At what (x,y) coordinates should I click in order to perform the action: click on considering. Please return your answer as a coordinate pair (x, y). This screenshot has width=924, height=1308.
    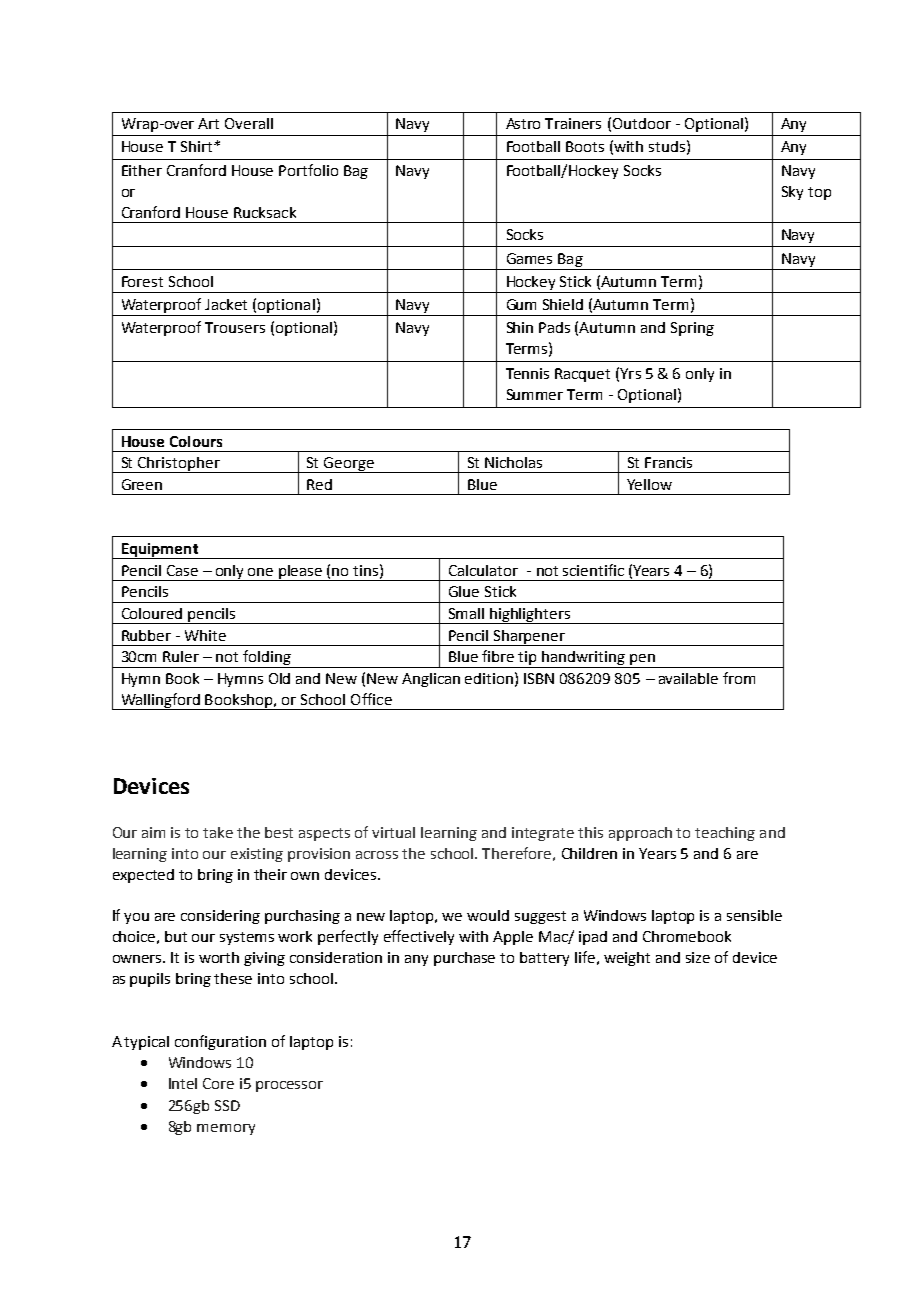
    Looking at the image, I should click on (220, 917).
